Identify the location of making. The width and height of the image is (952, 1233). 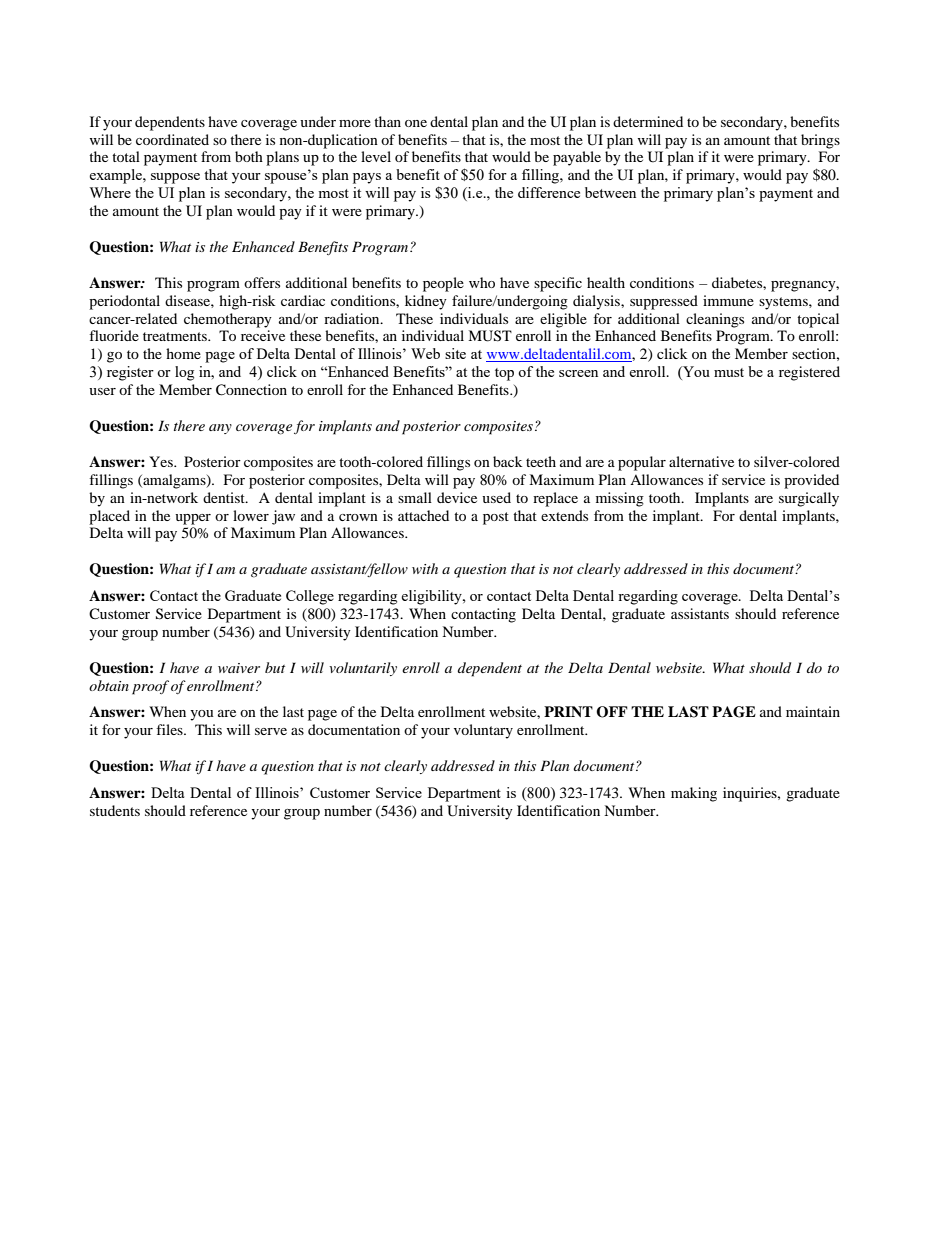
(694, 794).
